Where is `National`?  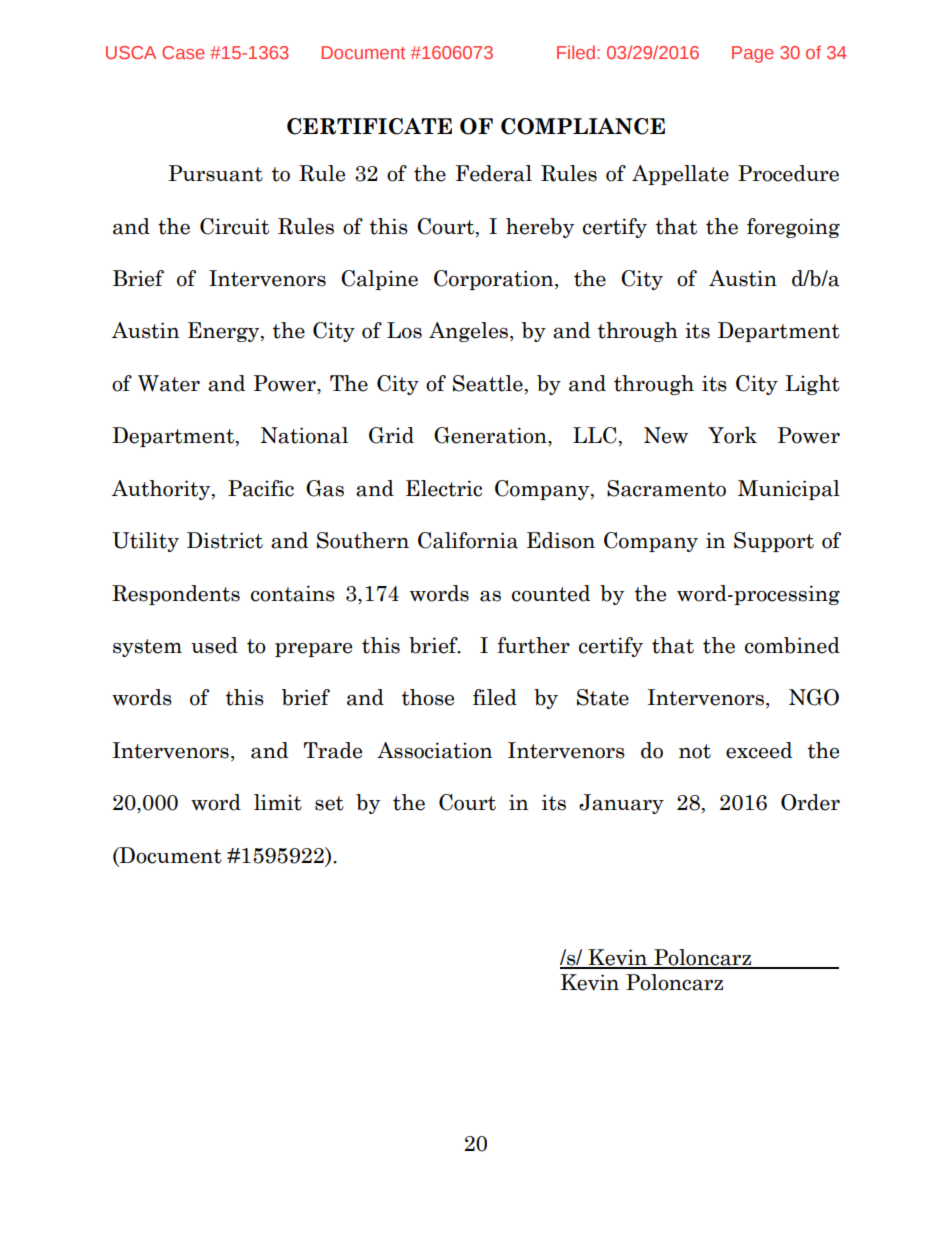 National is located at coordinates (304, 435).
